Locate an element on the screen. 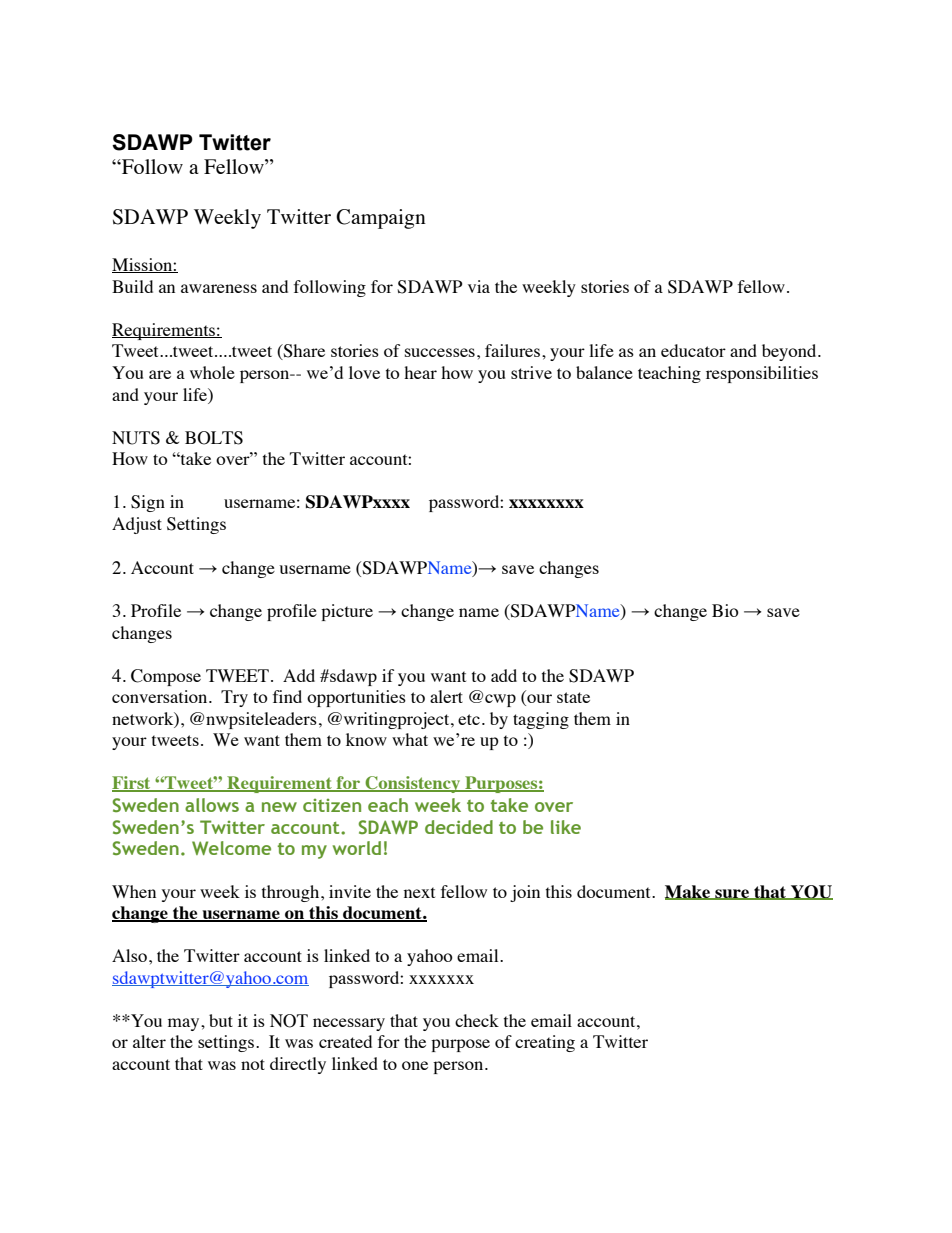 The image size is (952, 1233). alert is located at coordinates (446, 696).
